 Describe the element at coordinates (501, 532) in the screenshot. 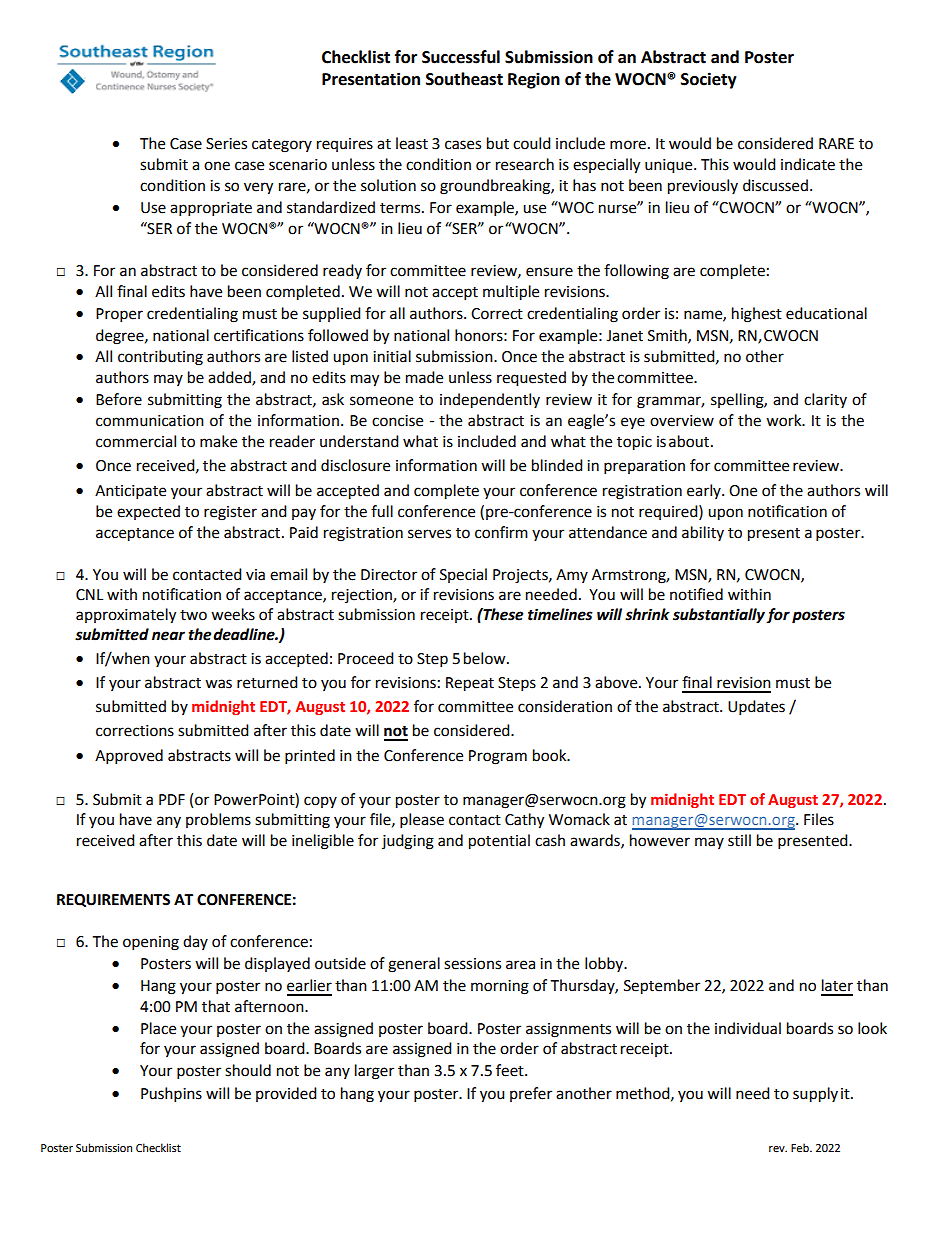

I see `confirm` at that location.
